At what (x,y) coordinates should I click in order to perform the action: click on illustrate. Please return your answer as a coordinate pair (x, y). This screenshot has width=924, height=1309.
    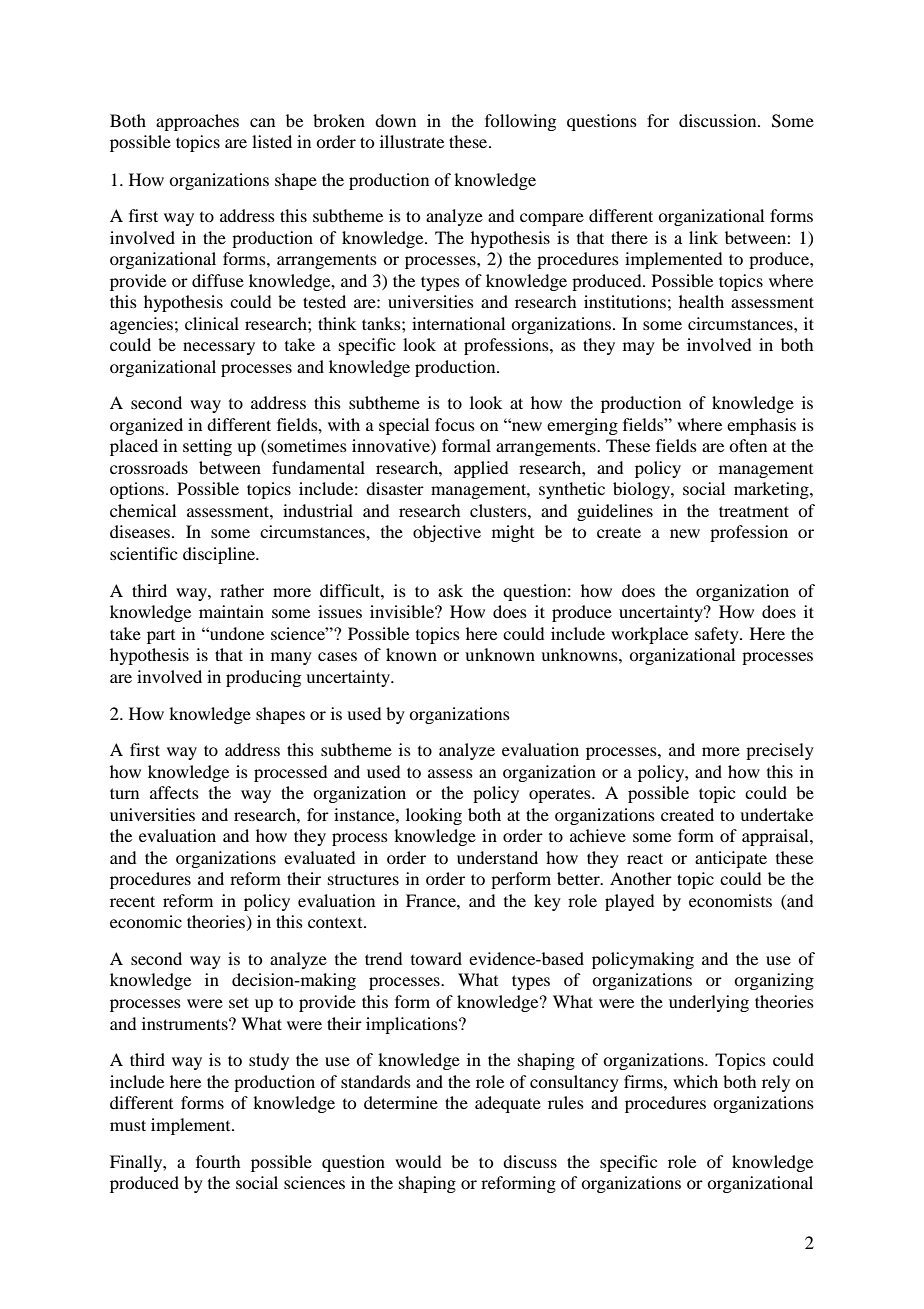
    Looking at the image, I should click on (412, 141).
